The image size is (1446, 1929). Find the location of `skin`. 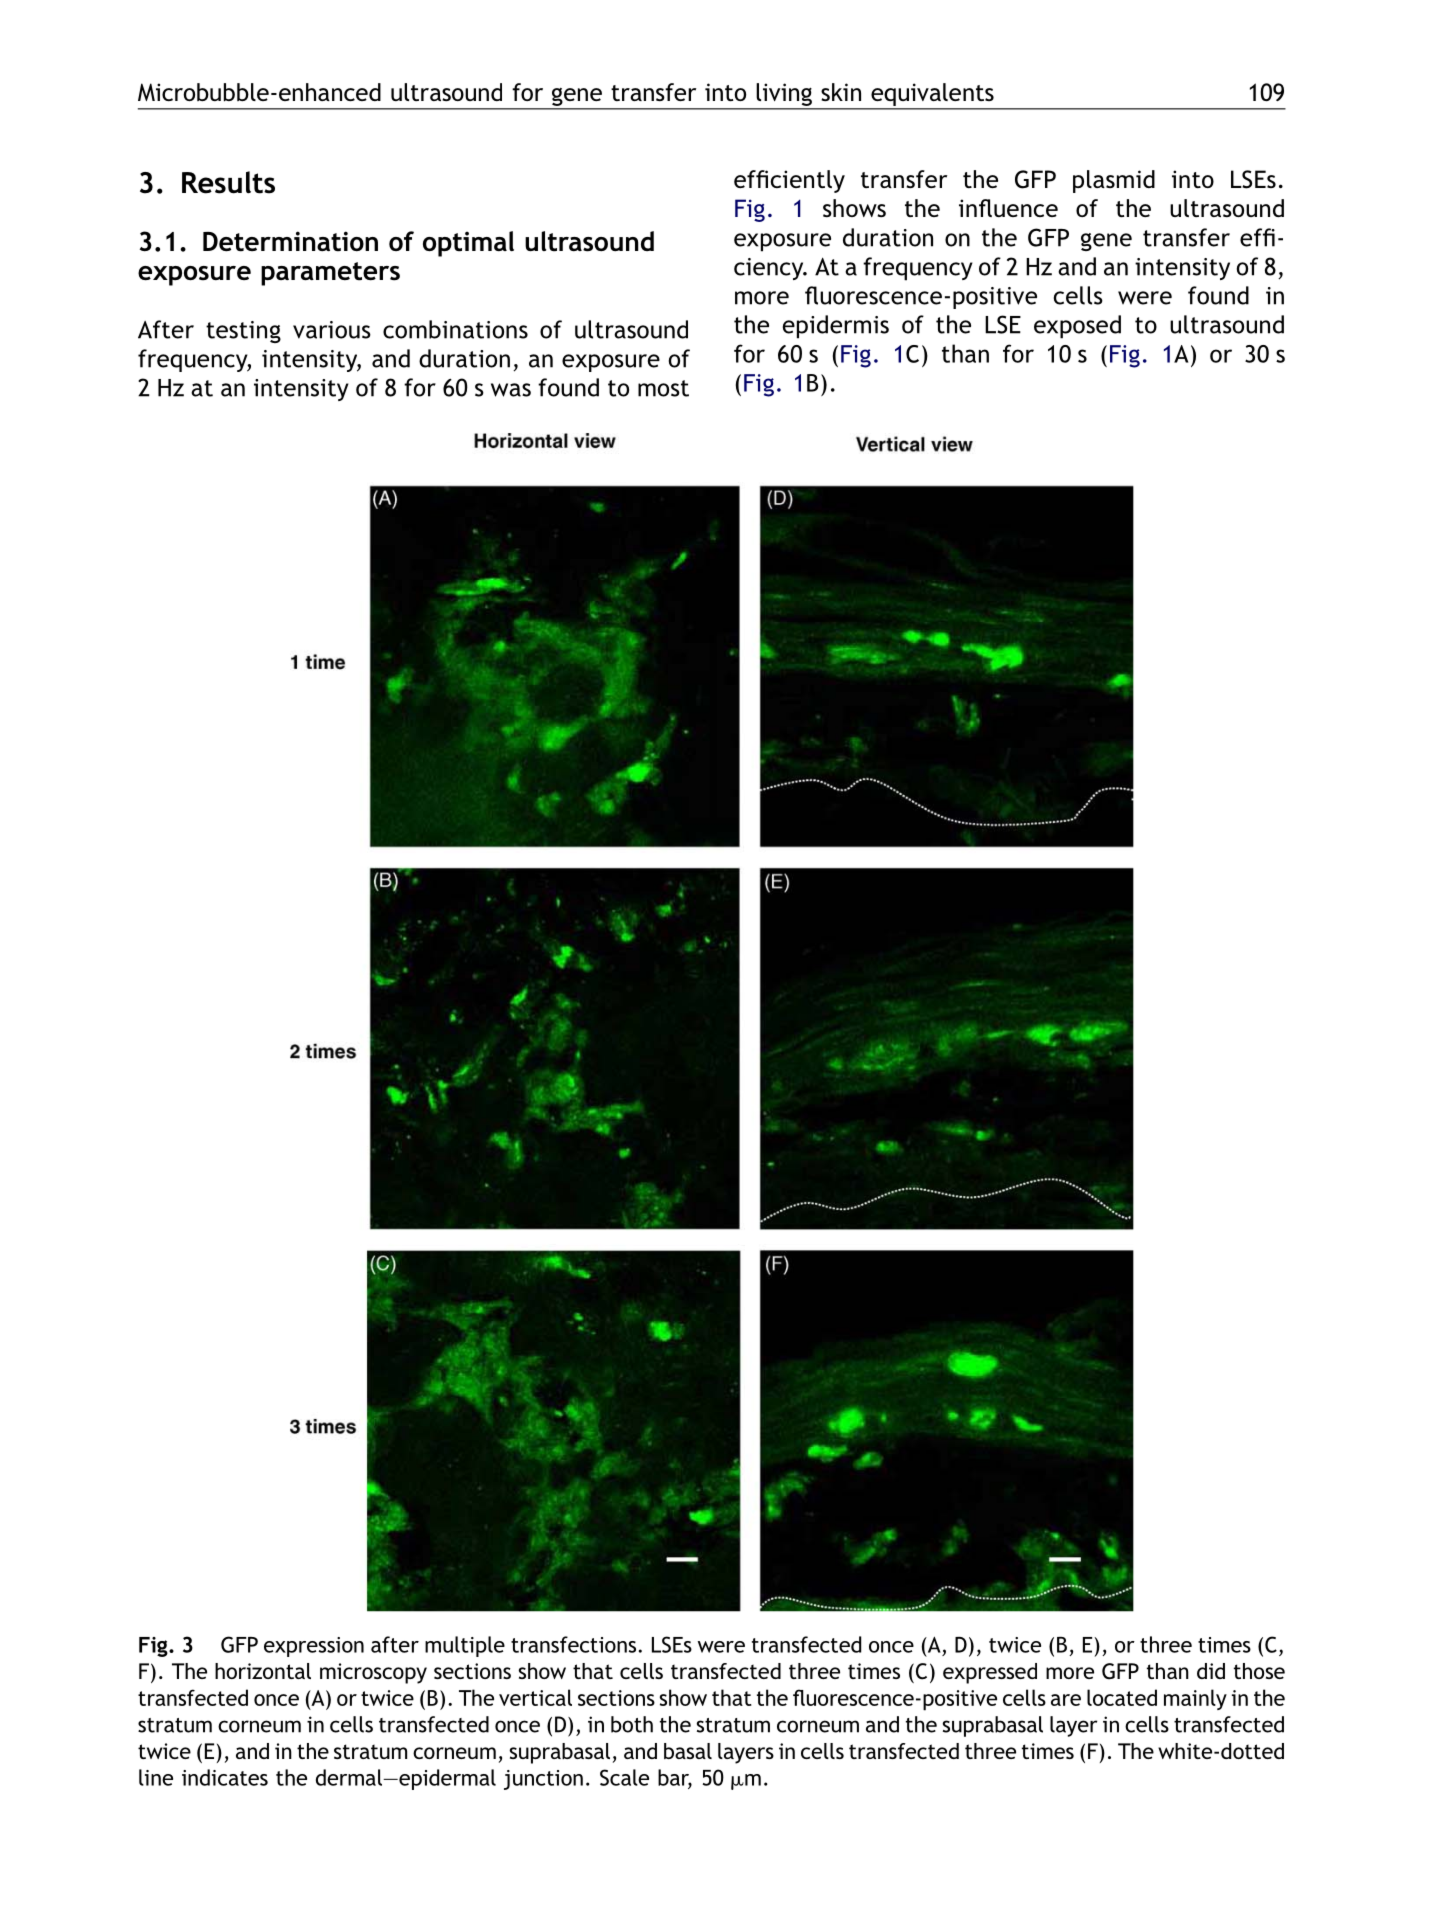

skin is located at coordinates (841, 92).
